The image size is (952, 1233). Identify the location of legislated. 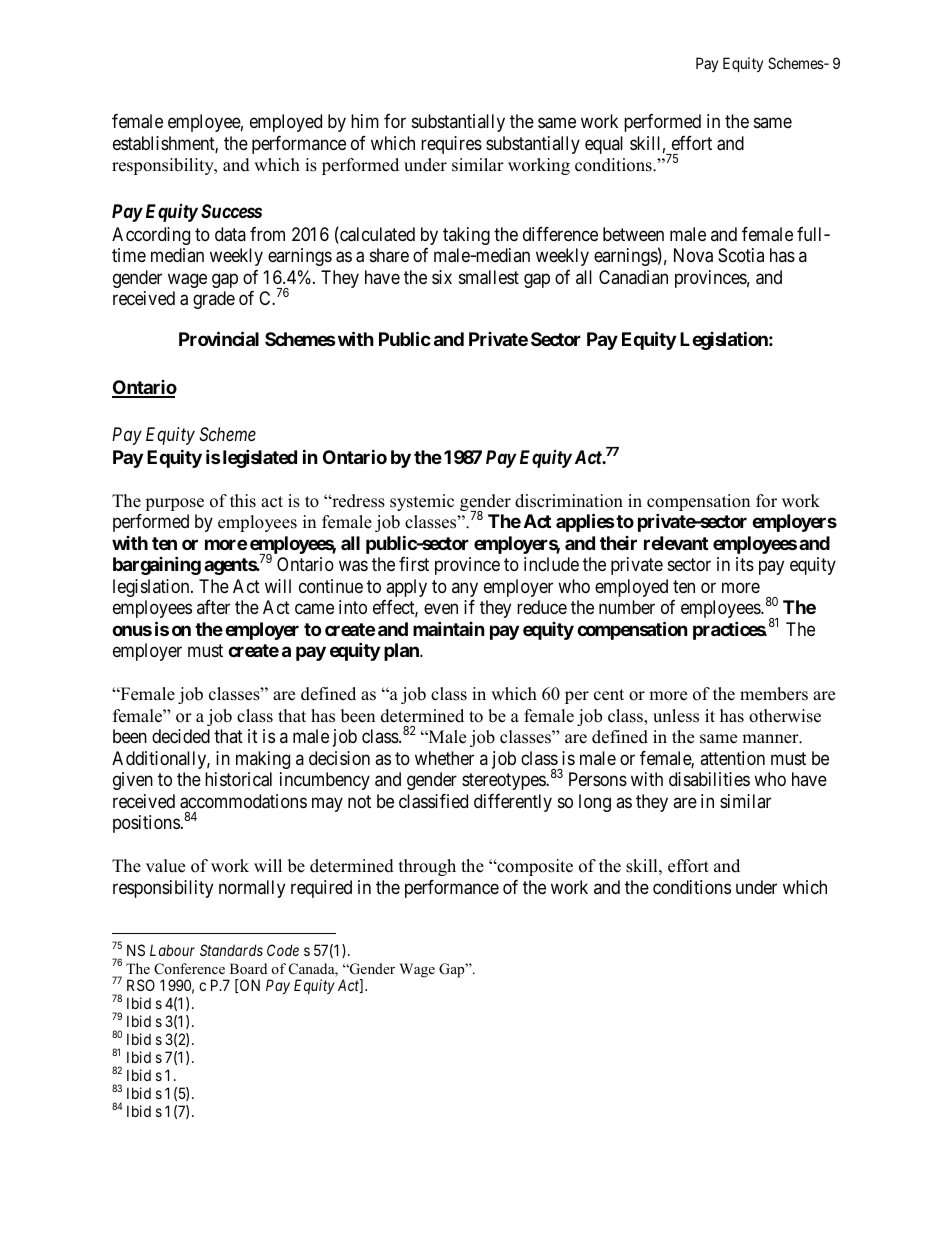
(258, 459).
